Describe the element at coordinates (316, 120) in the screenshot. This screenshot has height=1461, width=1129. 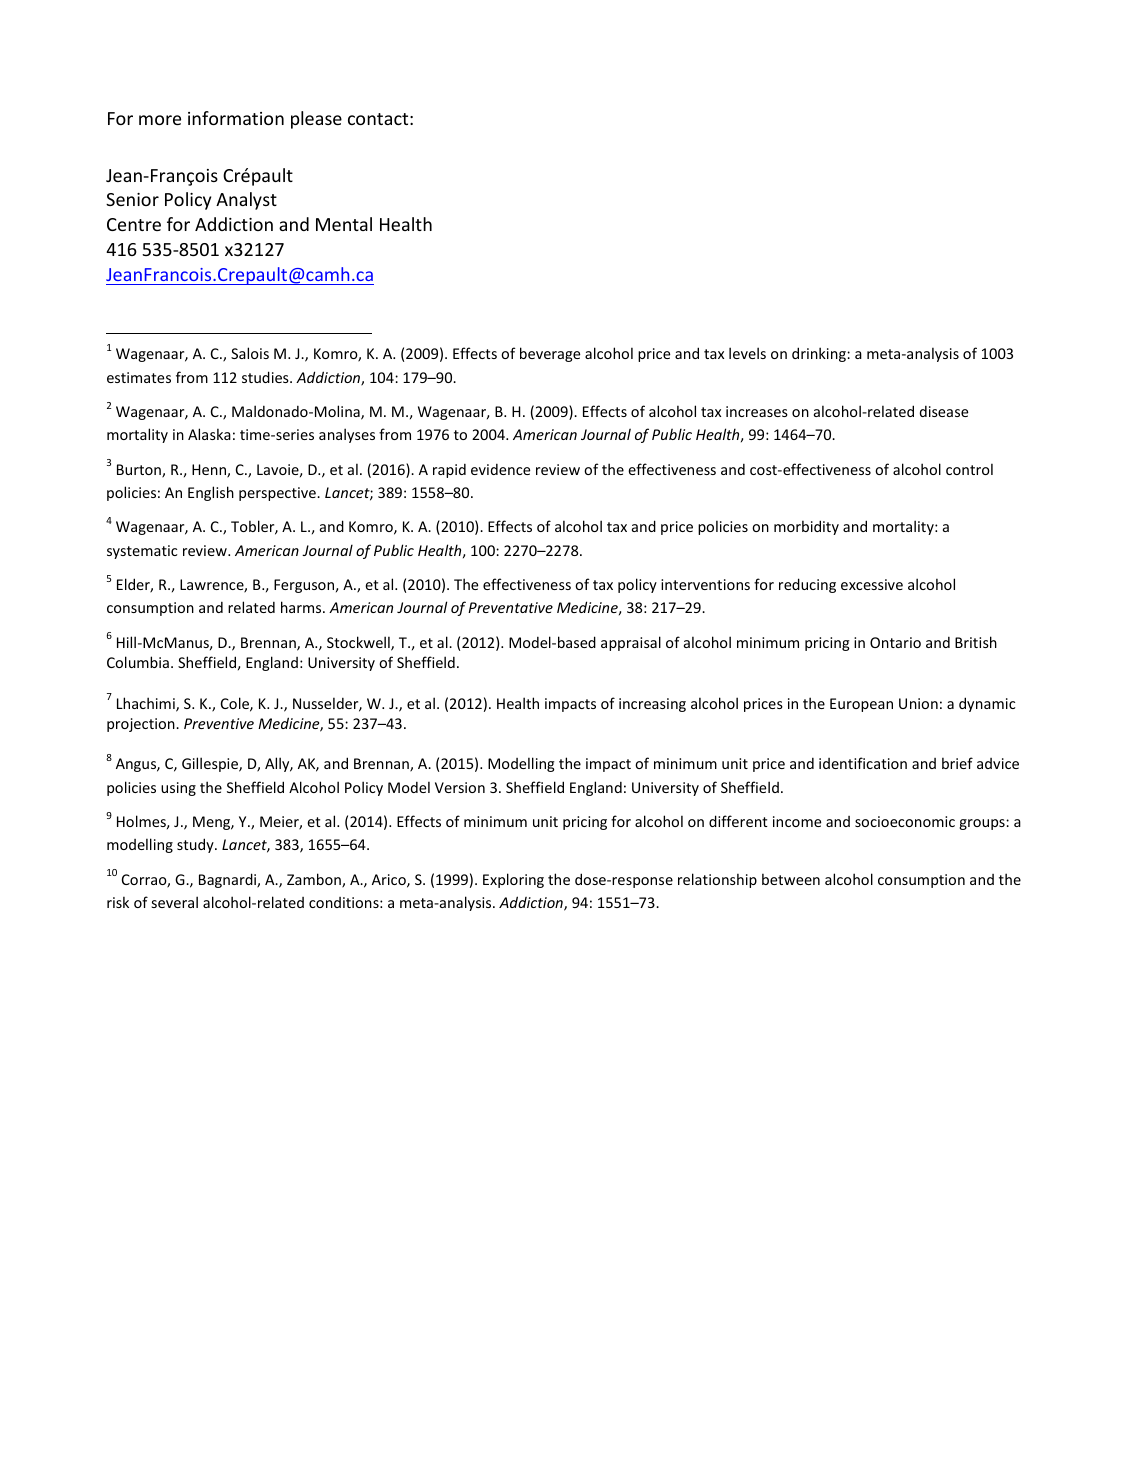
I see `please` at that location.
